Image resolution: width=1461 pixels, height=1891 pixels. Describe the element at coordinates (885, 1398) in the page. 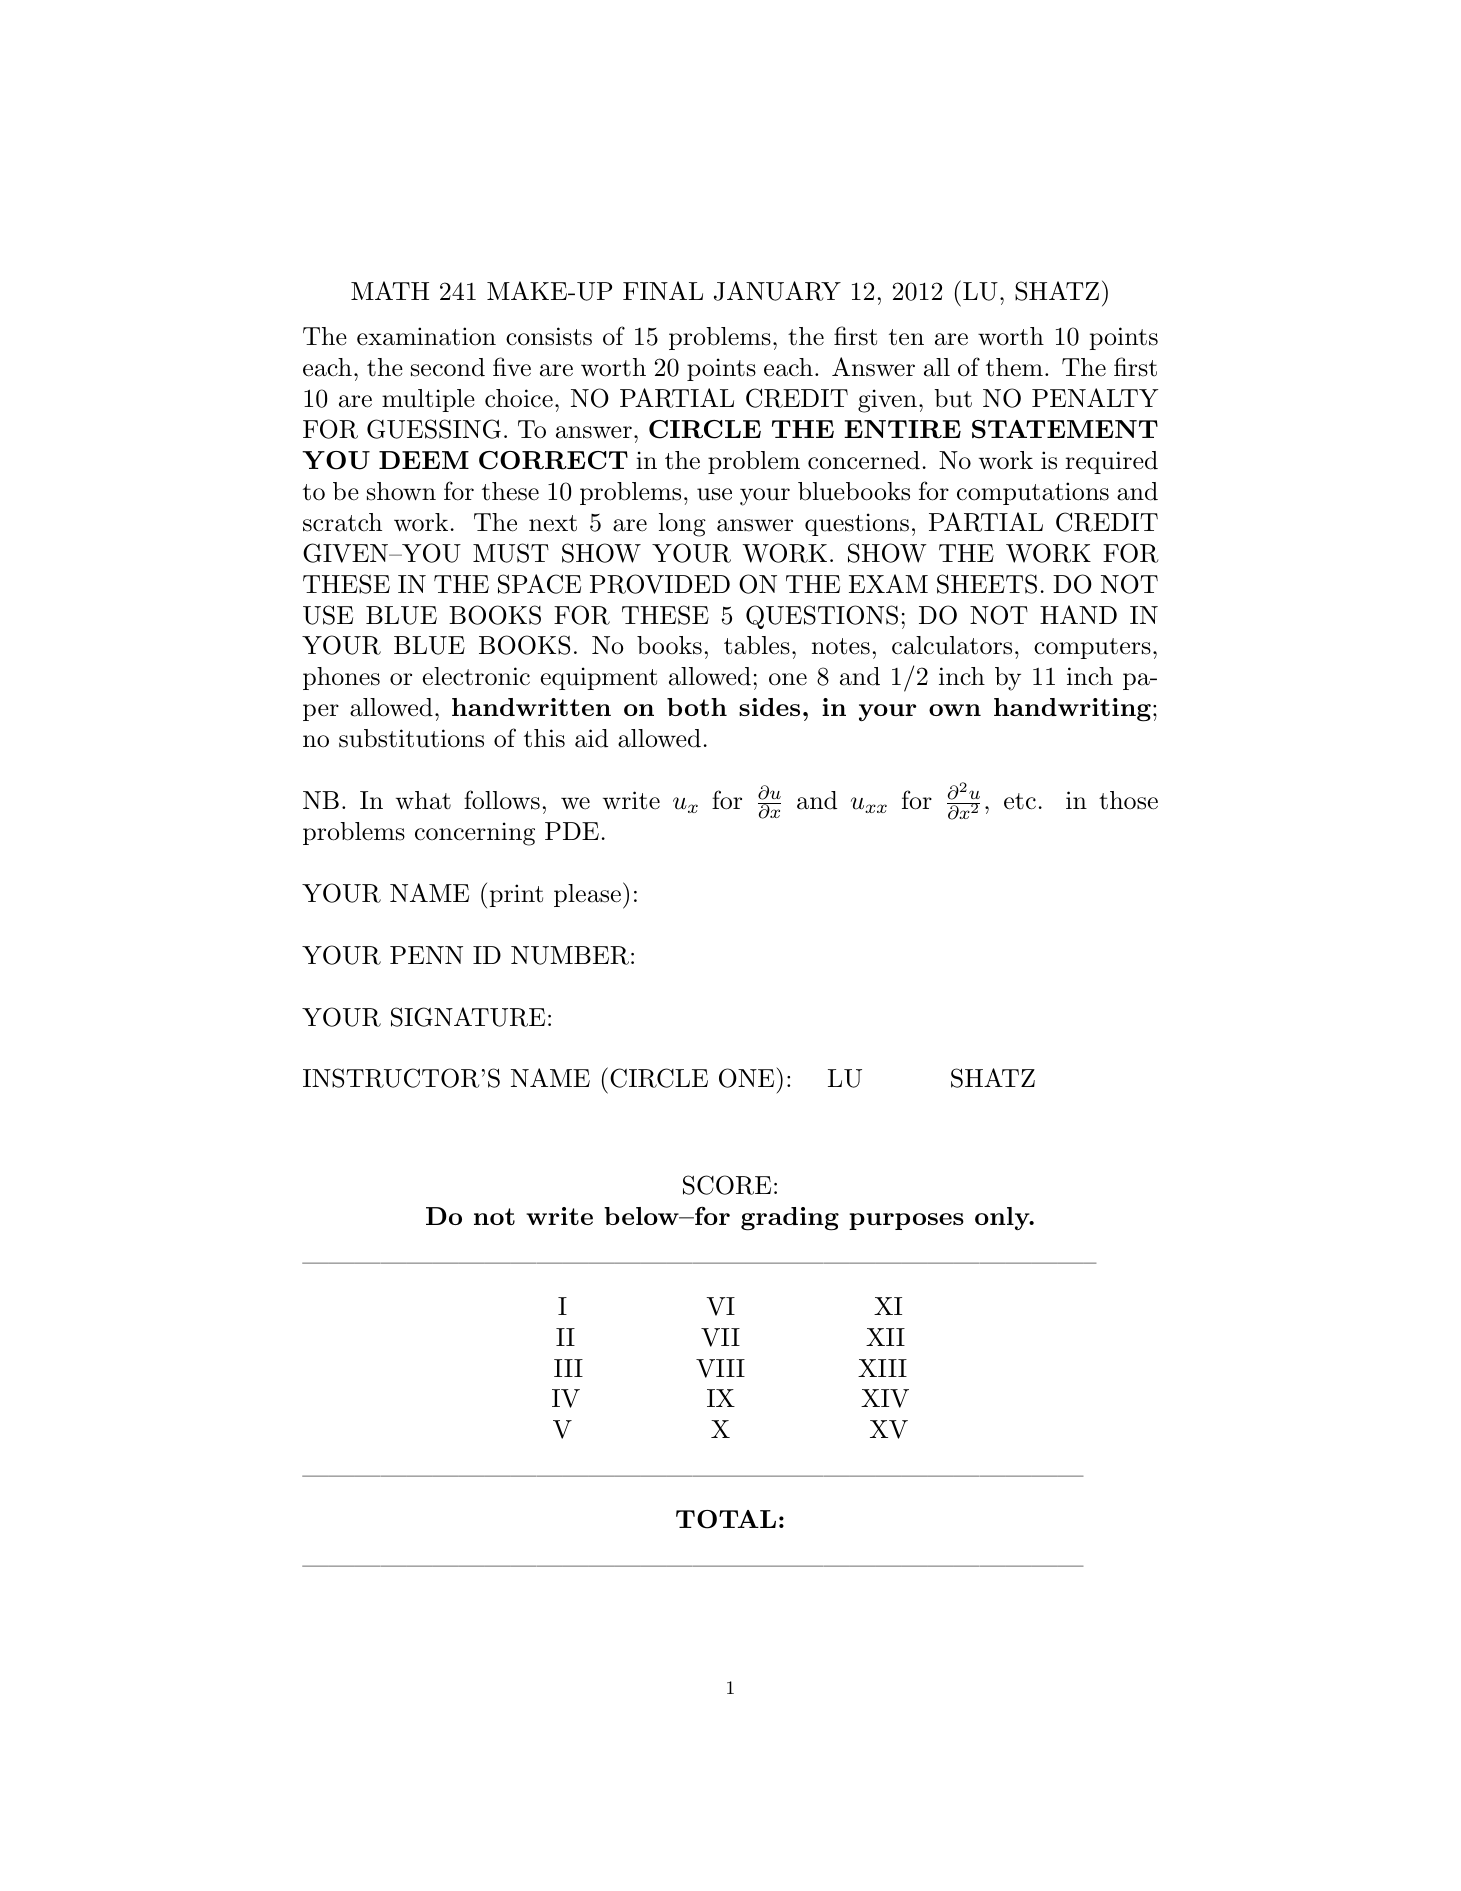

I see `XIV` at that location.
